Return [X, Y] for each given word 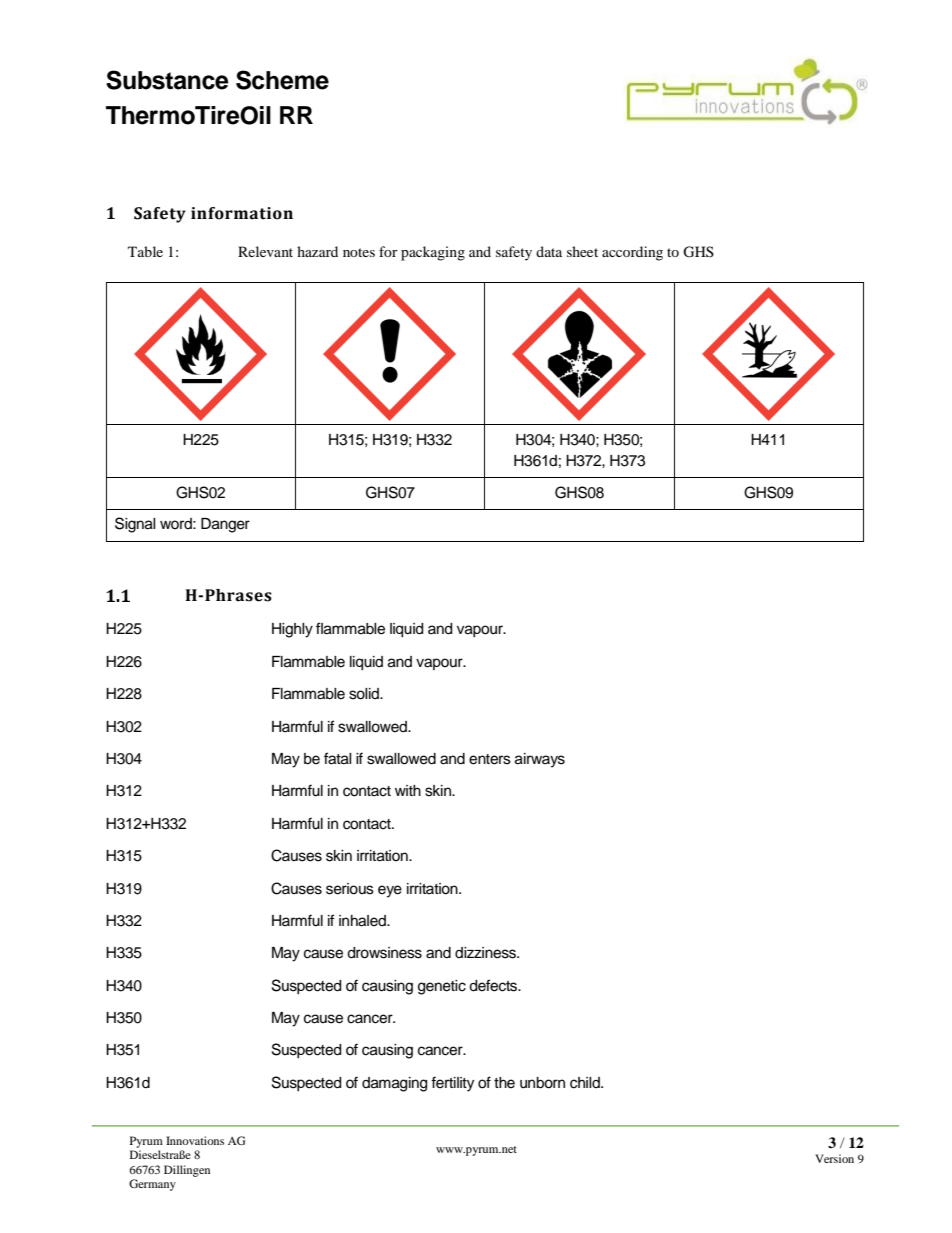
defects [494, 985]
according [632, 253]
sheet [582, 251]
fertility [452, 1084]
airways [540, 760]
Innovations [195, 1140]
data [549, 251]
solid [365, 694]
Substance [167, 80]
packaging [433, 253]
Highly [292, 630]
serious [350, 889]
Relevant [265, 251]
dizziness [487, 953]
